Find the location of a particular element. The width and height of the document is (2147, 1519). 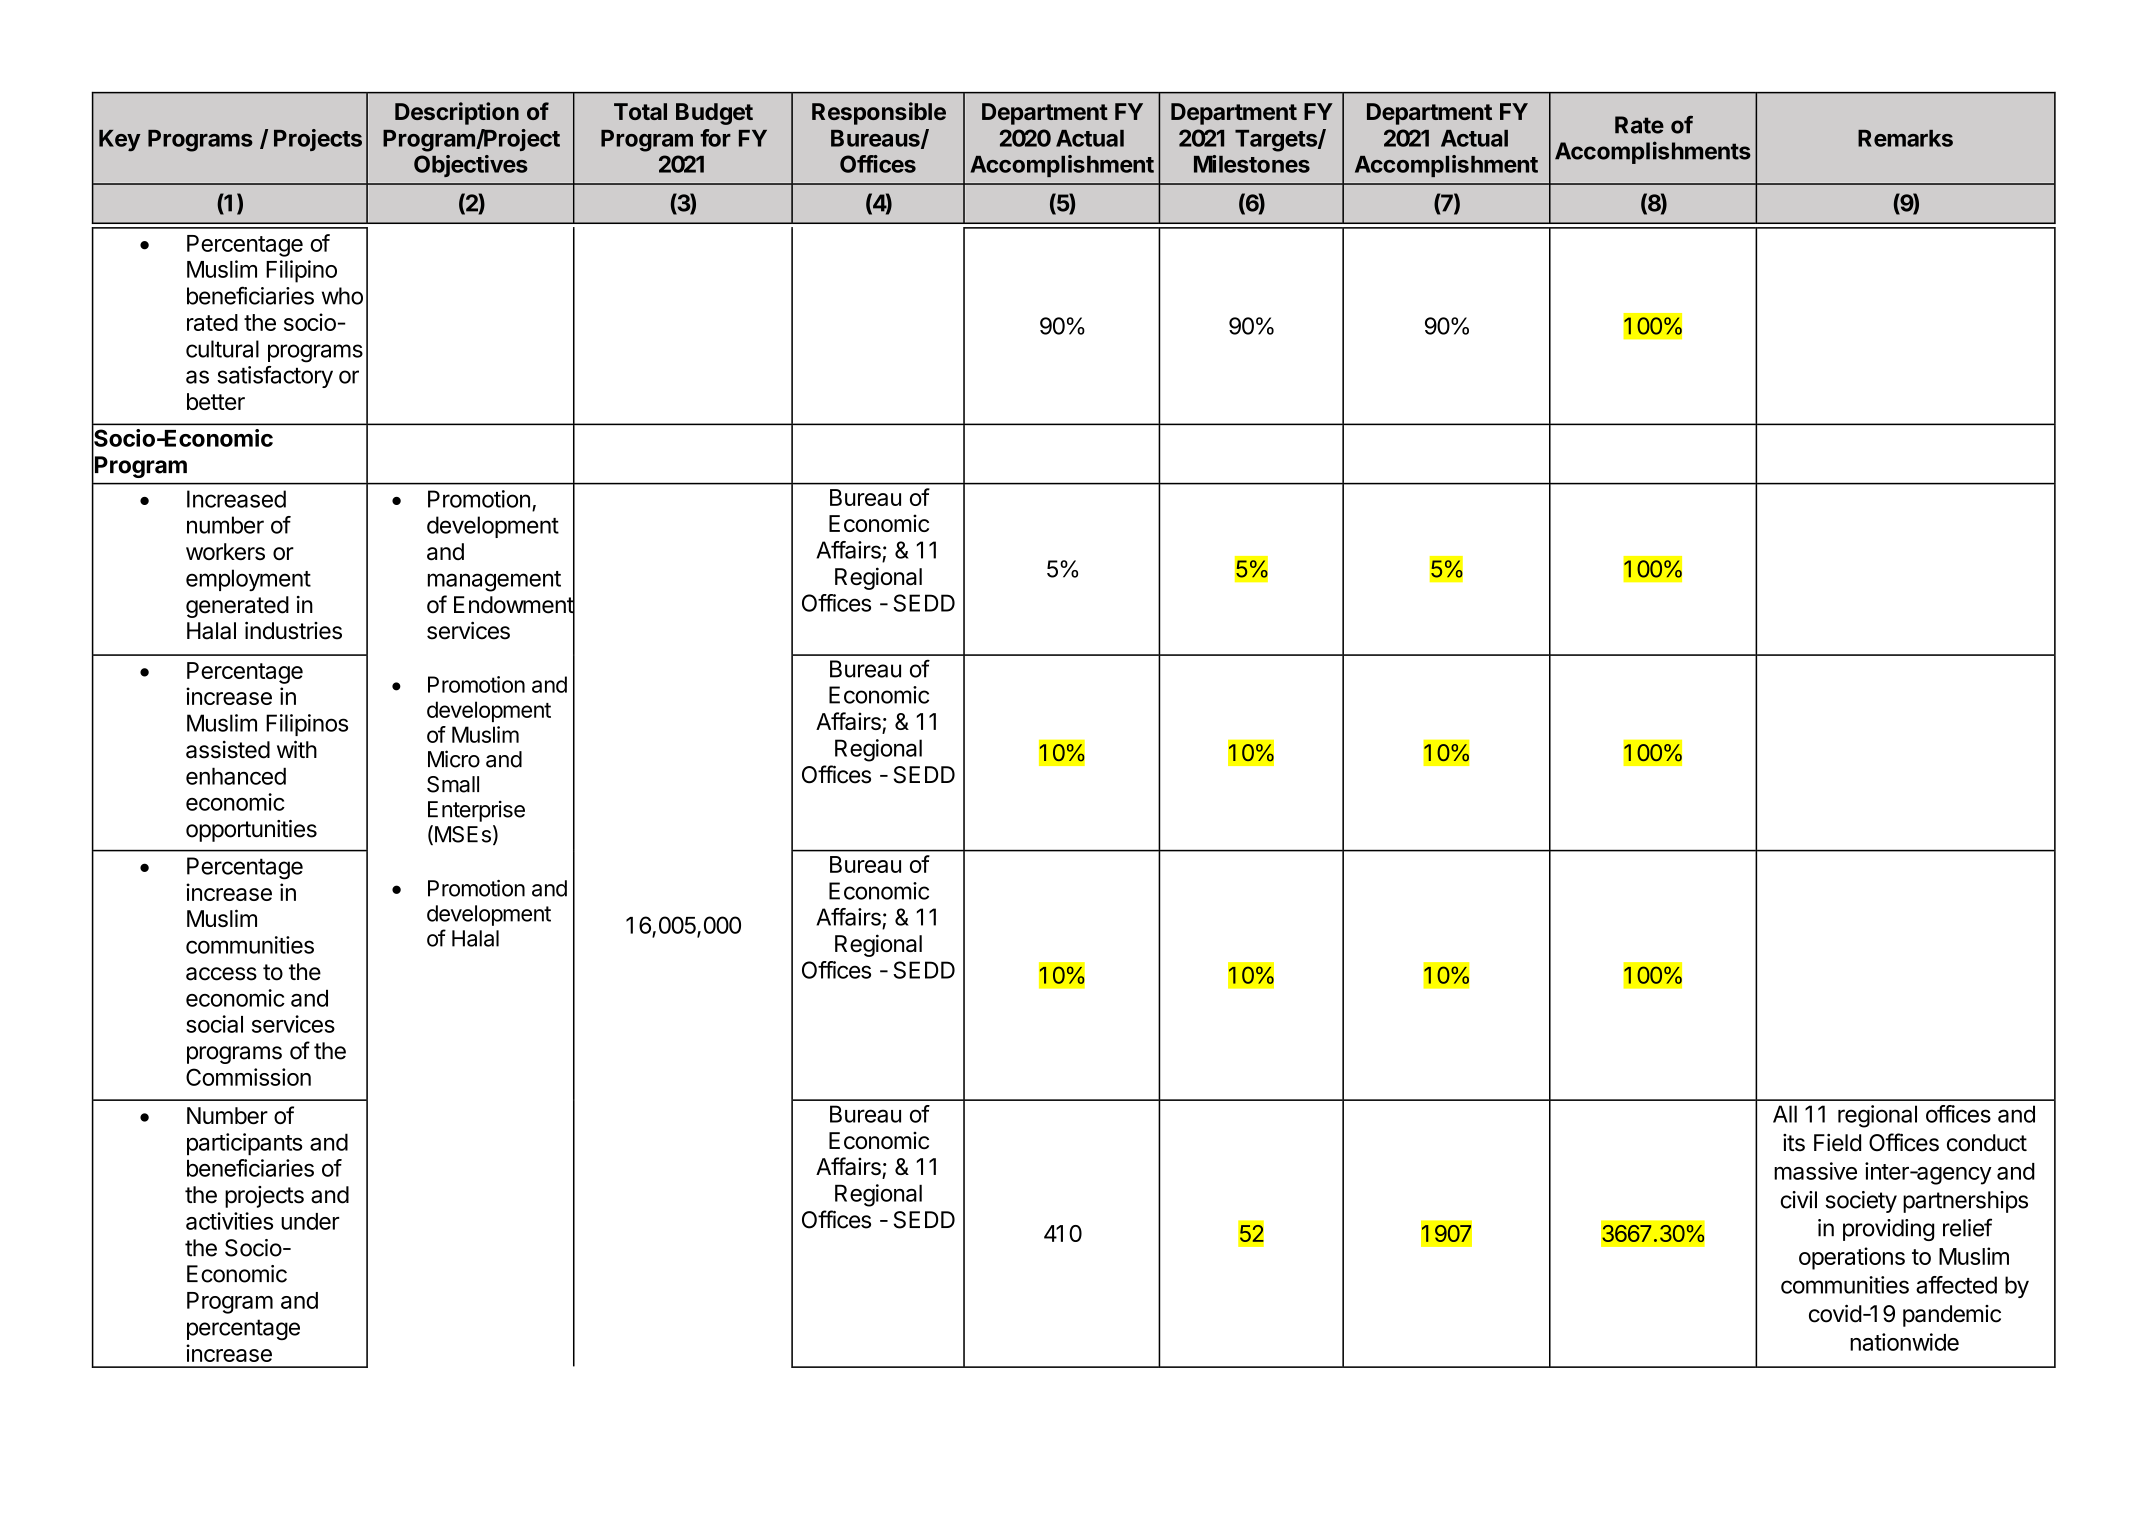

Milestones is located at coordinates (1252, 164).
